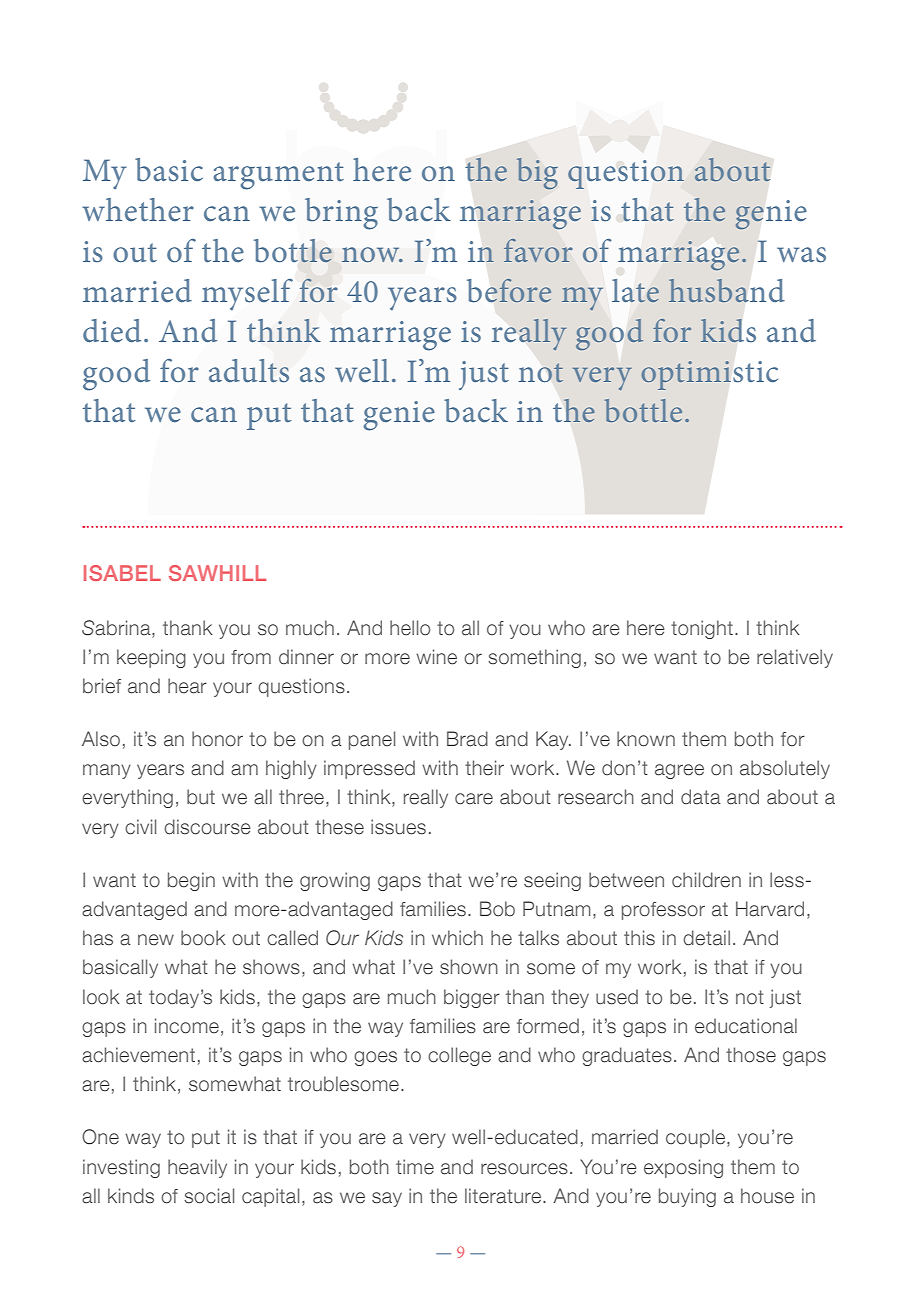 The image size is (921, 1316). What do you see at coordinates (138, 210) in the screenshot?
I see `whether` at bounding box center [138, 210].
